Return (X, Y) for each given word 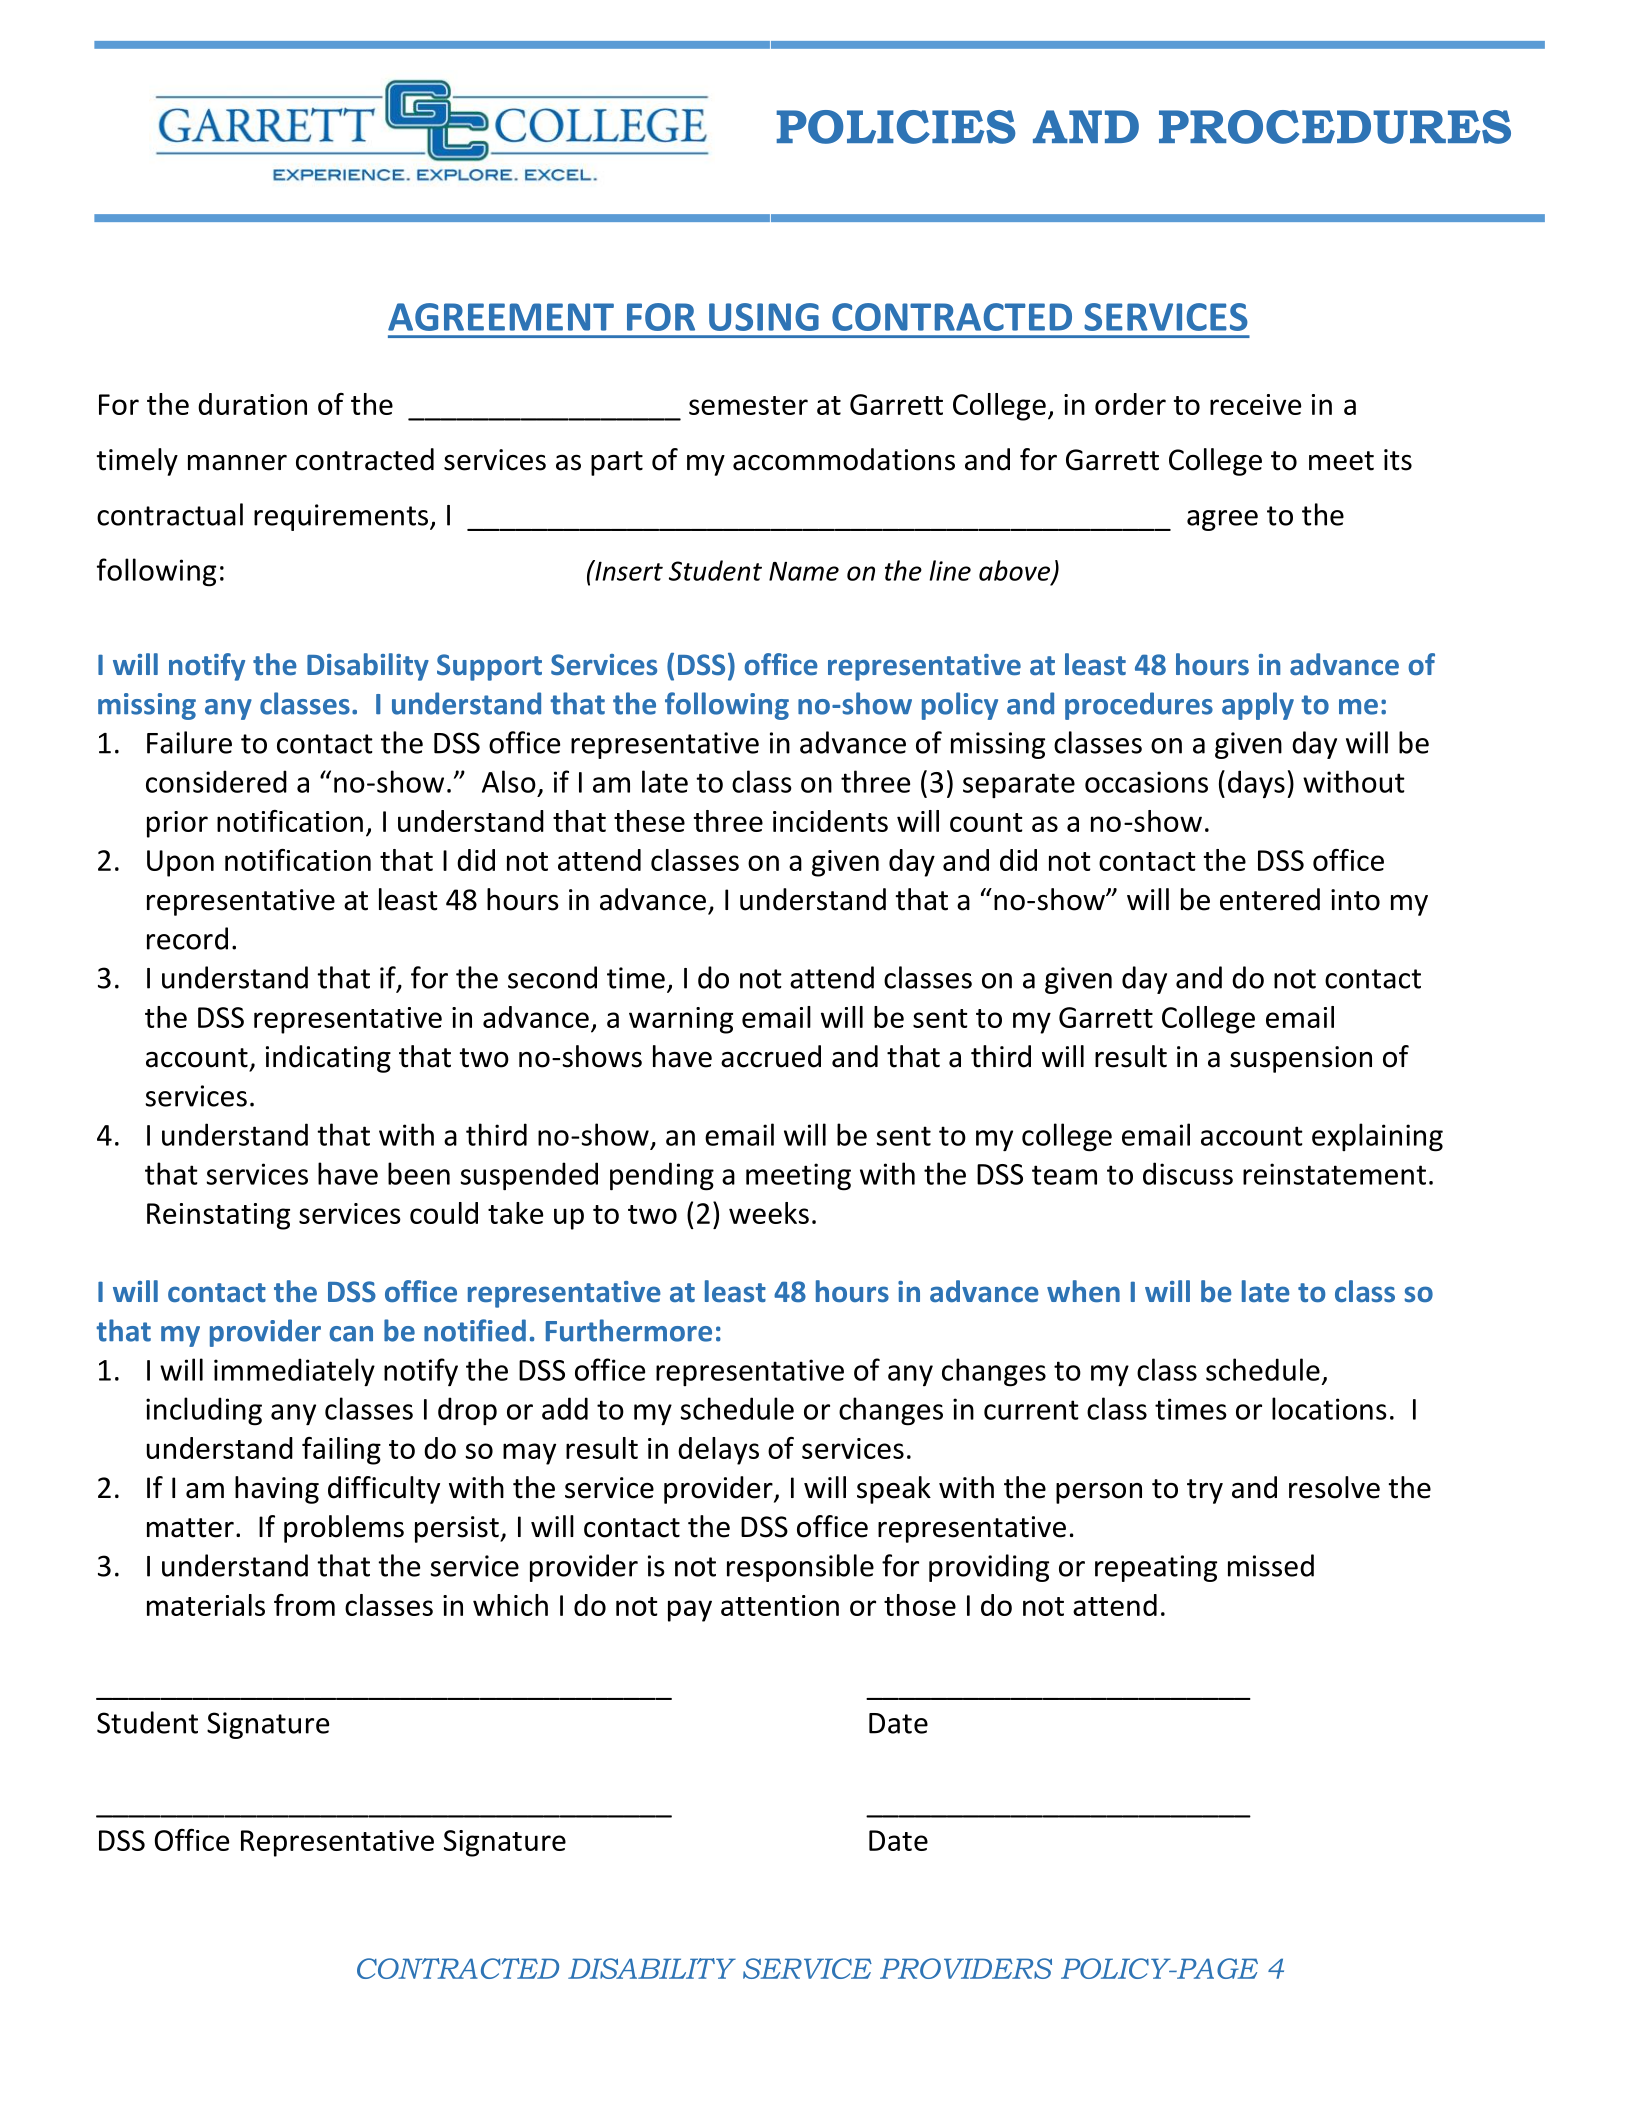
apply (1258, 706)
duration (252, 404)
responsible (800, 1568)
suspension (1301, 1059)
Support (489, 667)
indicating (328, 1059)
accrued (771, 1056)
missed (1271, 1565)
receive (1255, 404)
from (304, 1605)
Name (804, 571)
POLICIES (896, 127)
